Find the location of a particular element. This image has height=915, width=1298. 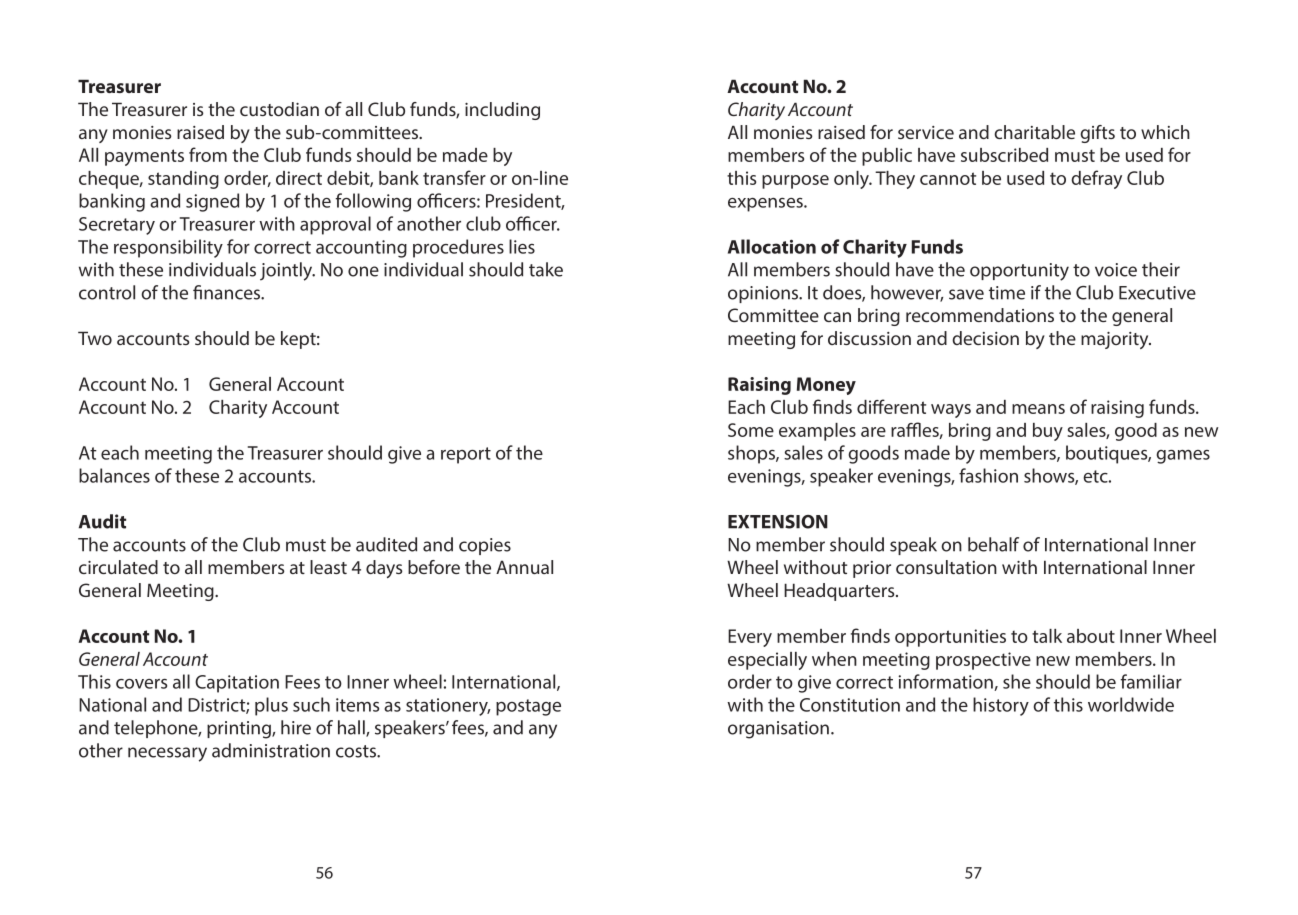

including is located at coordinates (502, 111).
